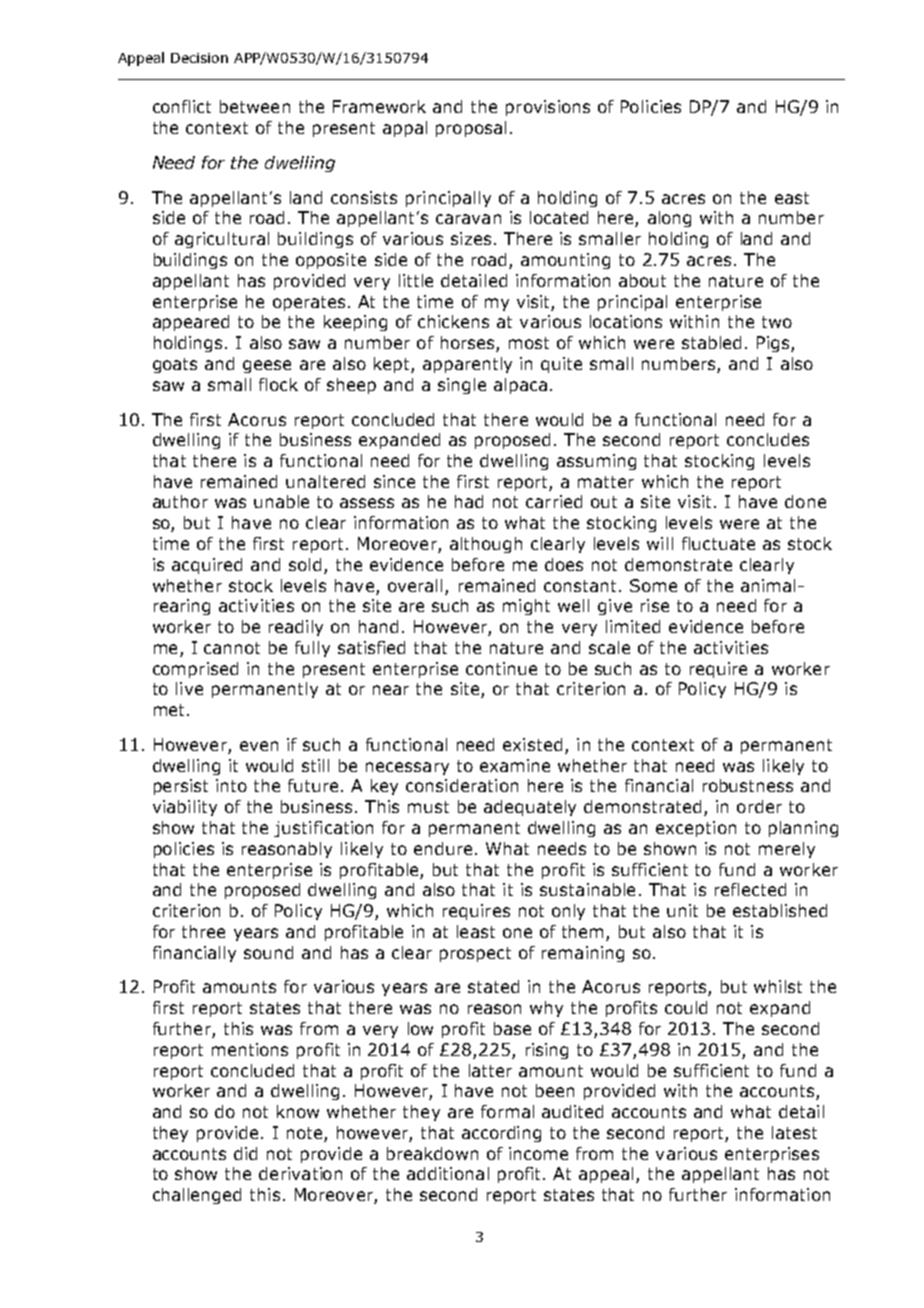 The height and width of the screenshot is (1308, 924). I want to click on geese, so click(267, 366).
